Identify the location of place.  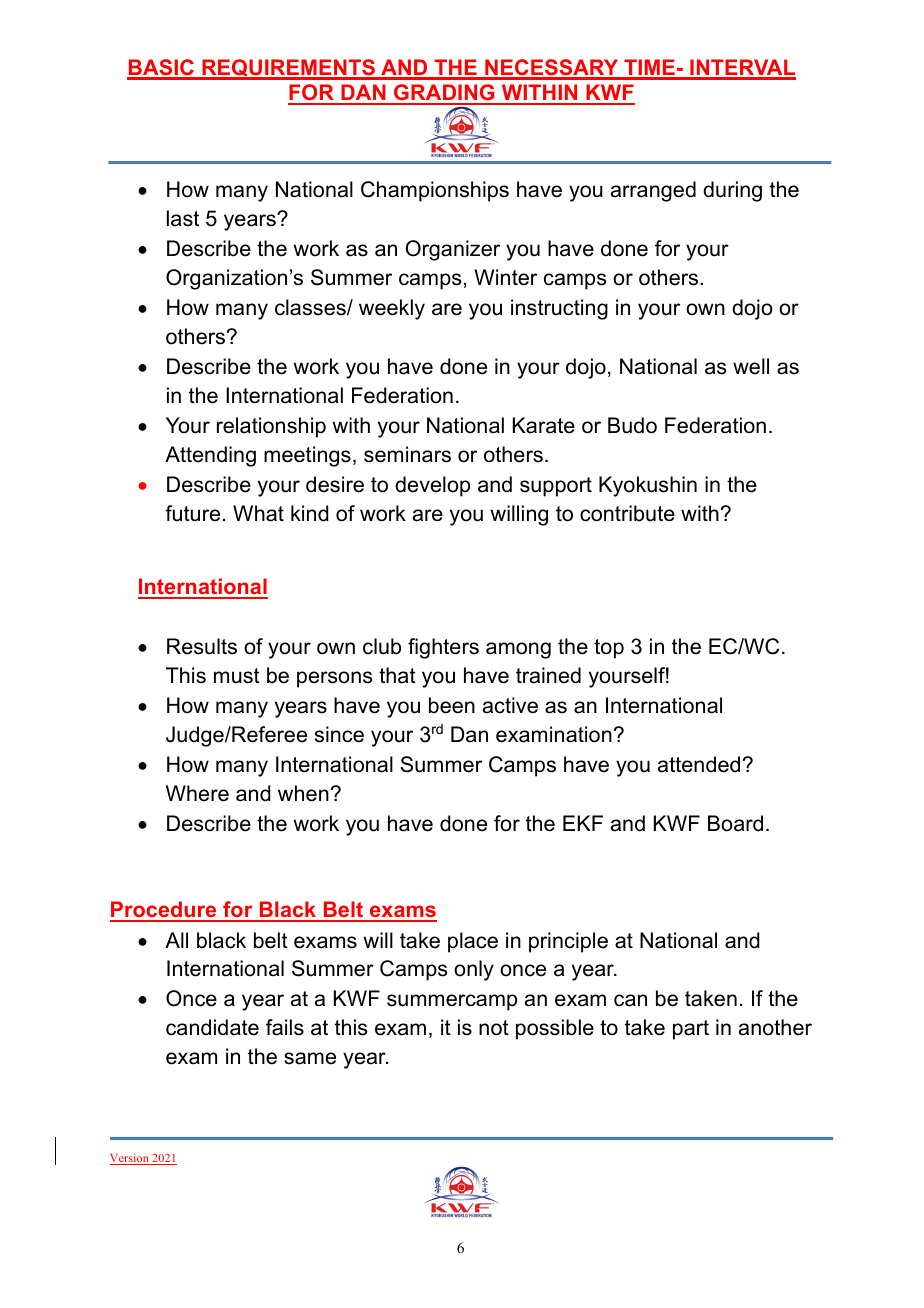
(473, 942).
